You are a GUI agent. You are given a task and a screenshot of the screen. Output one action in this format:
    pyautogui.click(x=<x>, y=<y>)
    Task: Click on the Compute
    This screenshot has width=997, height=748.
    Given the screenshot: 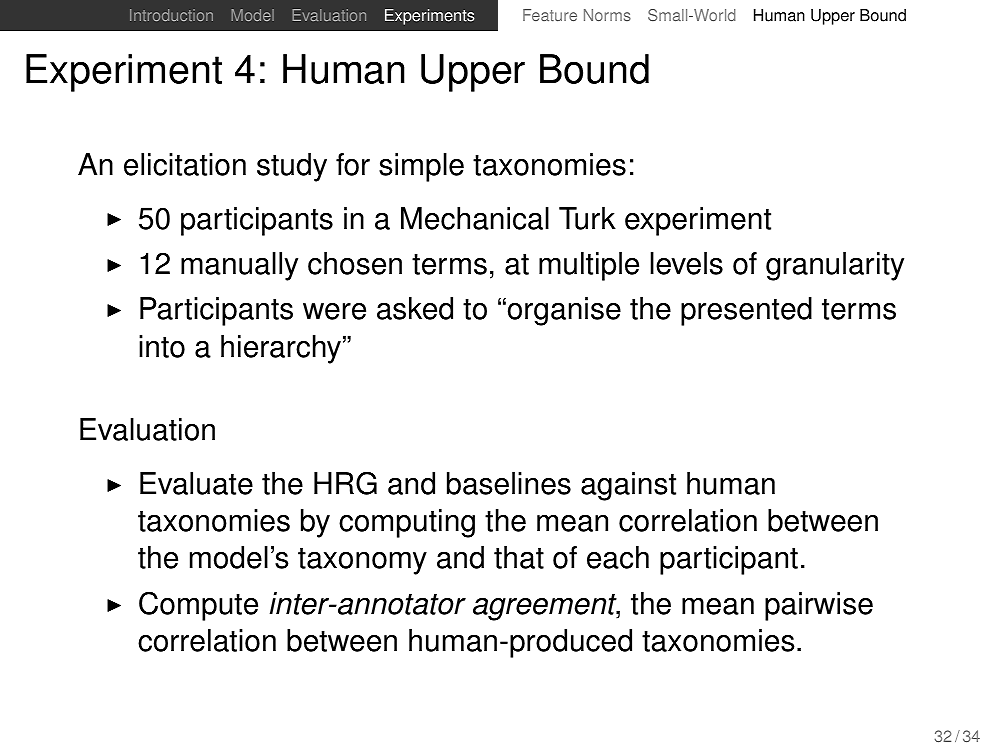 What is the action you would take?
    pyautogui.click(x=198, y=606)
